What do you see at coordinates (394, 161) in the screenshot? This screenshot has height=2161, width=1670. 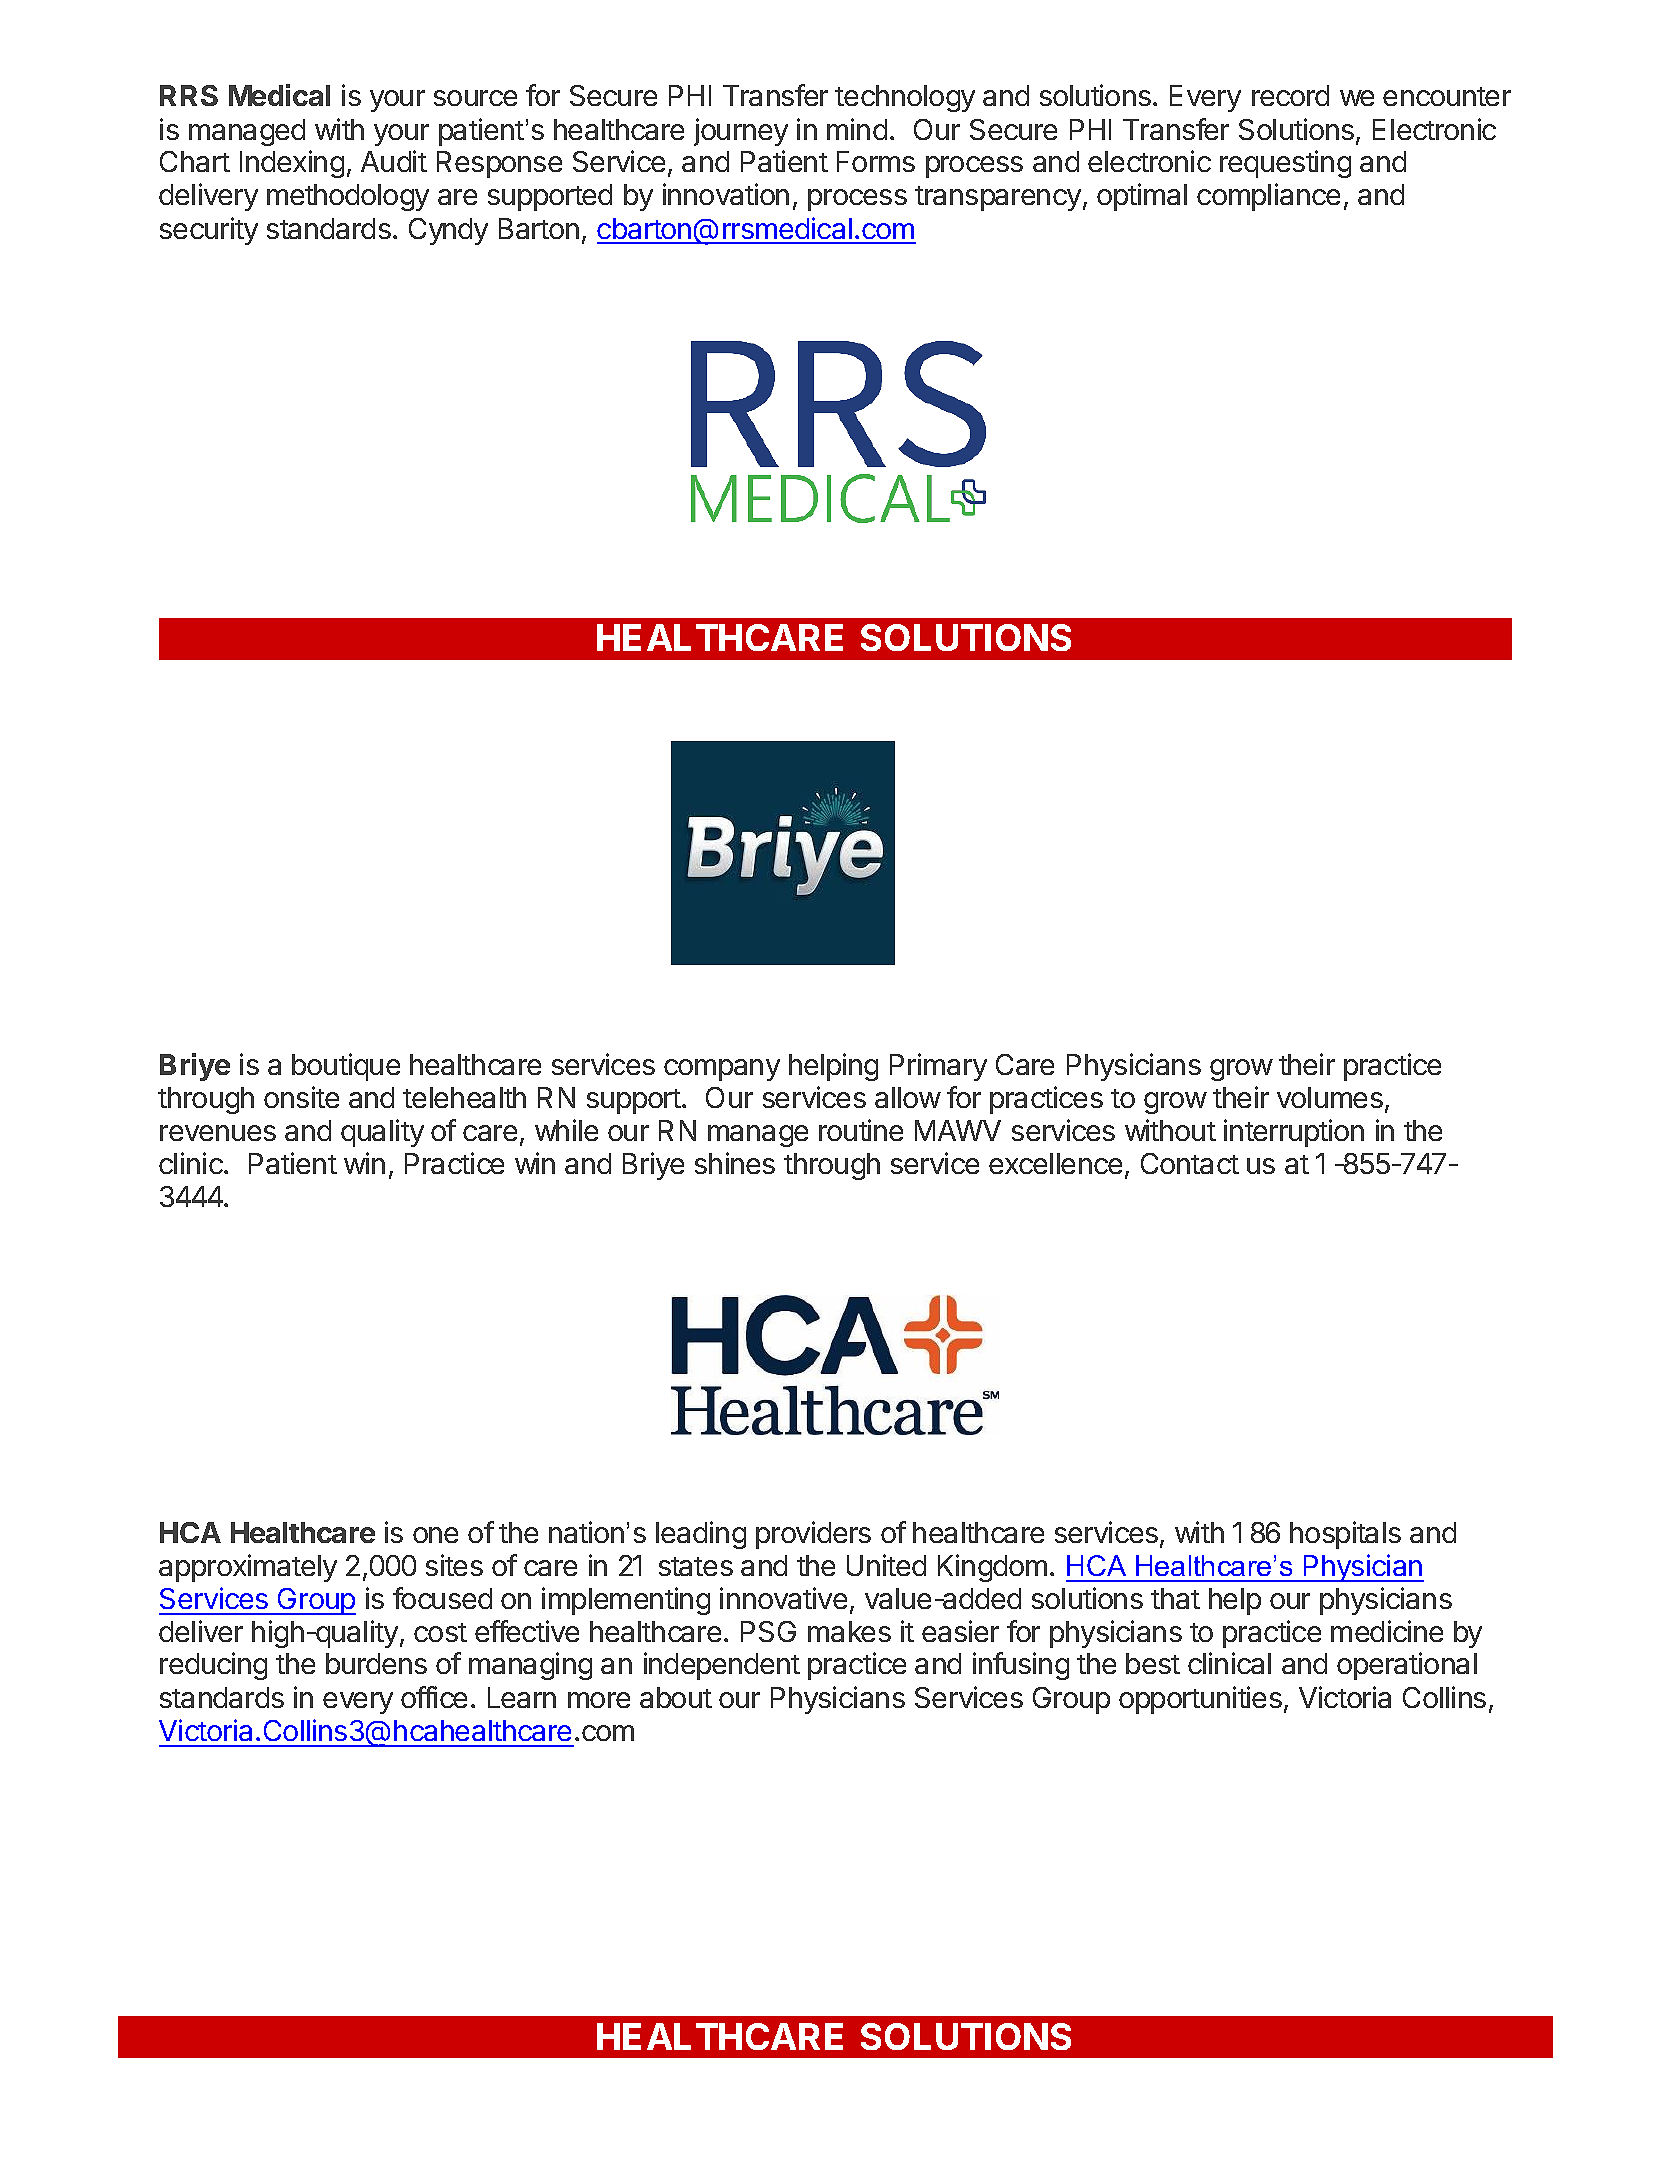 I see `Audit` at bounding box center [394, 161].
